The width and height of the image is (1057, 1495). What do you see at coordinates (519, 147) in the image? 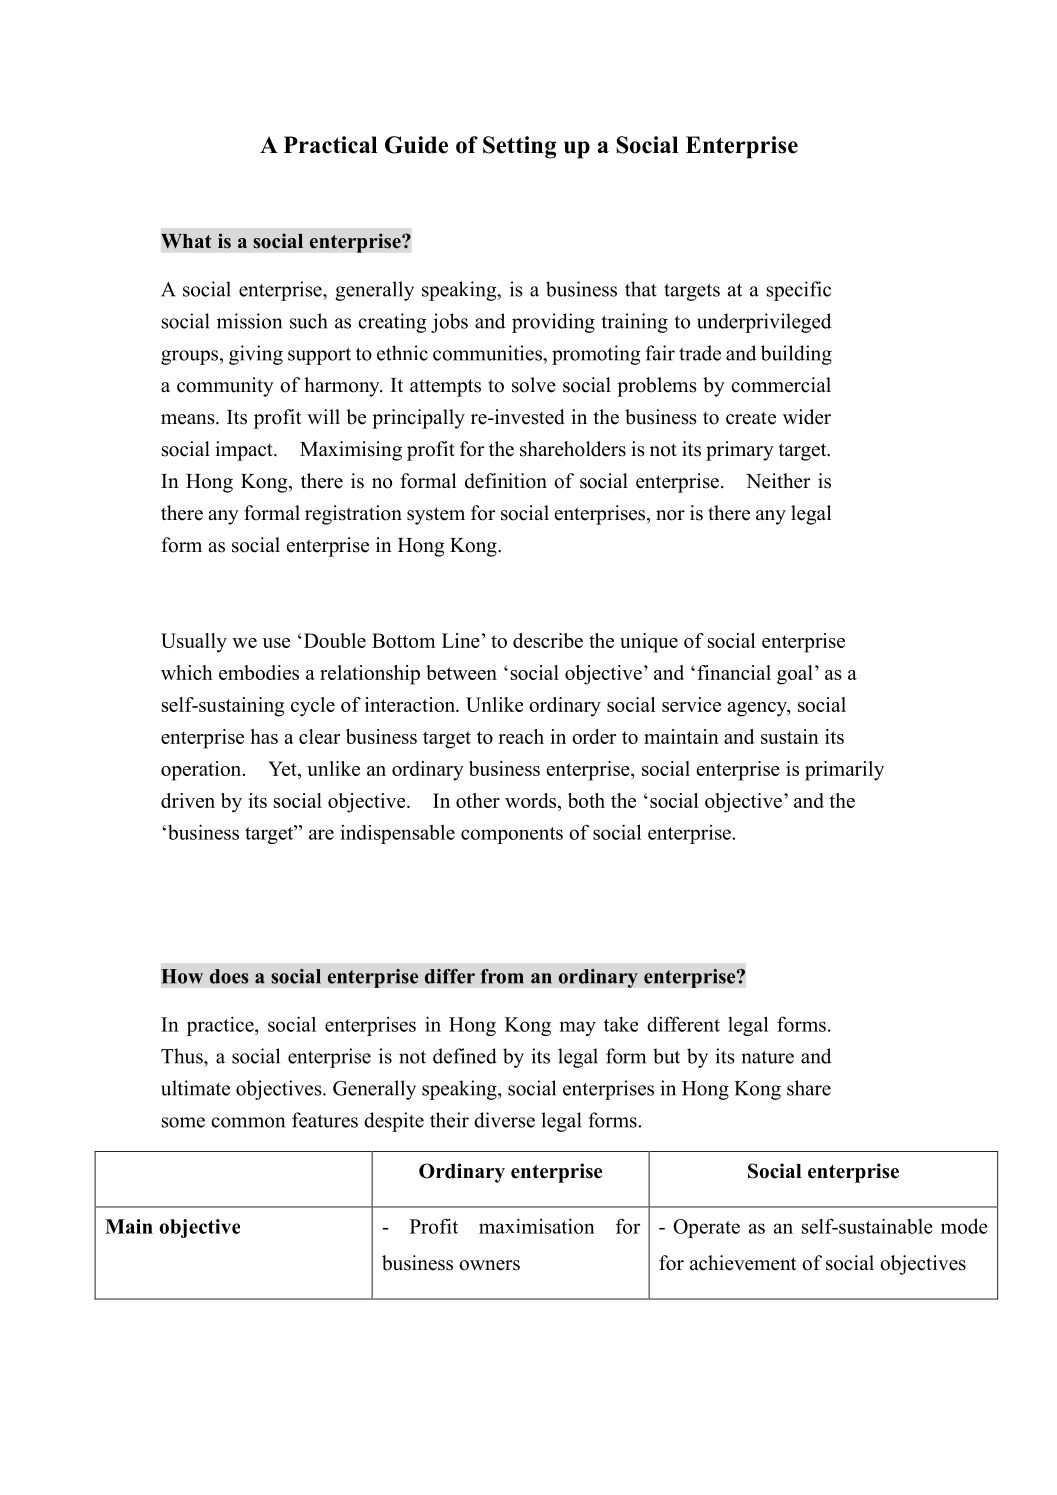
I see `Setting` at bounding box center [519, 147].
